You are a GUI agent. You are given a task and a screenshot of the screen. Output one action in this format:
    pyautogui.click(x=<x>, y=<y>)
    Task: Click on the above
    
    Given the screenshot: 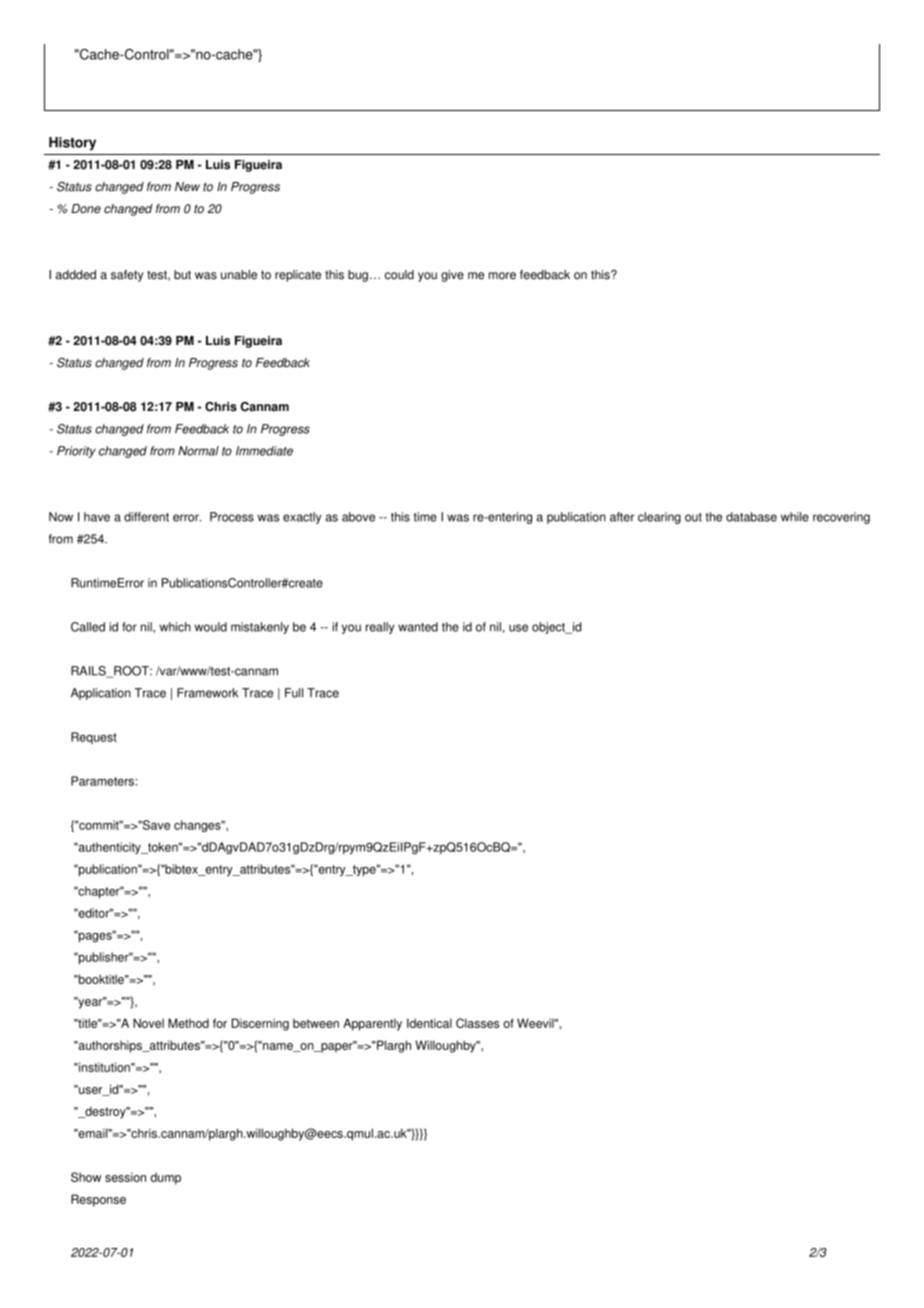 What is the action you would take?
    pyautogui.click(x=358, y=517)
